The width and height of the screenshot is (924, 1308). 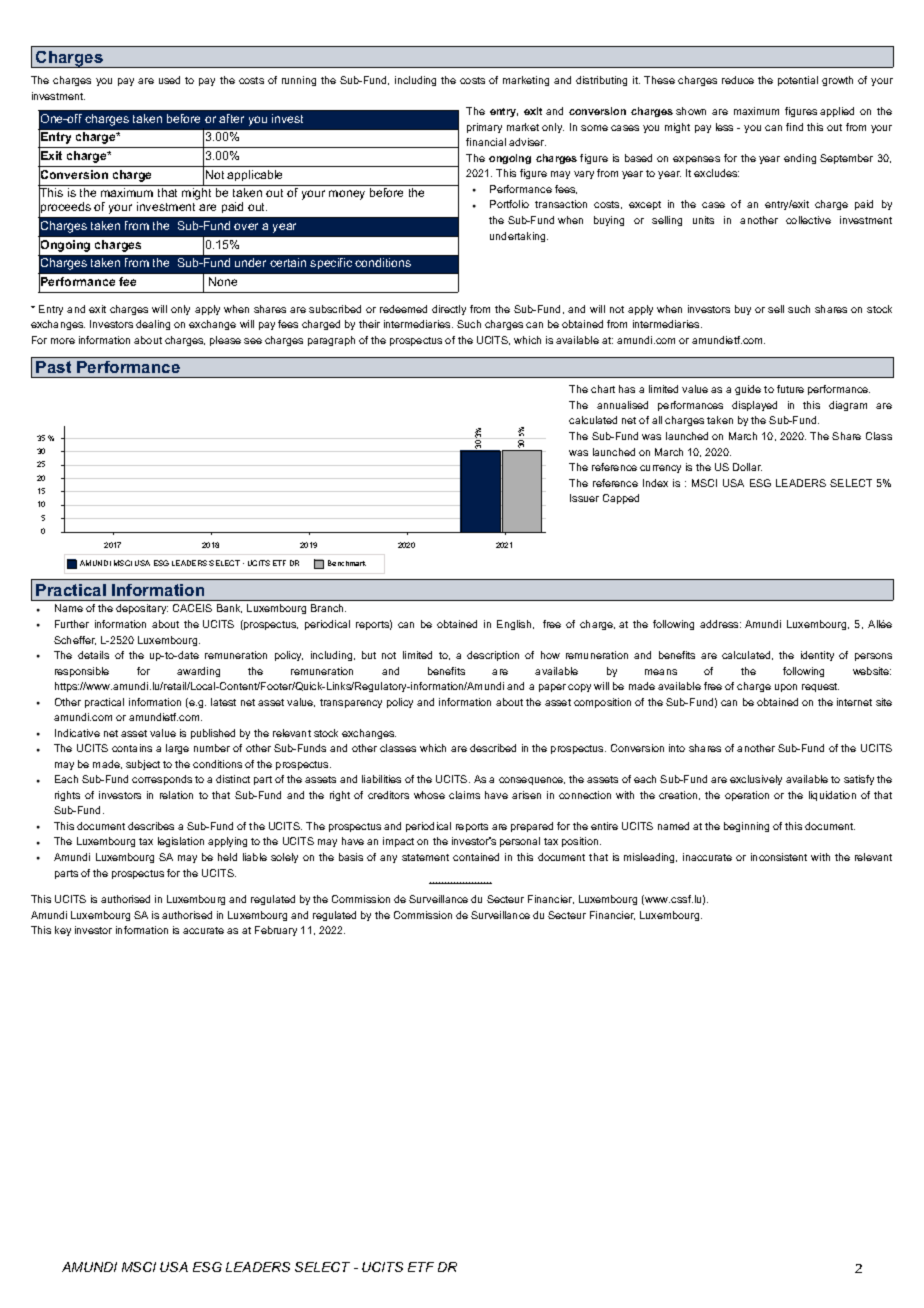 What do you see at coordinates (169, 80) in the screenshot?
I see `used` at bounding box center [169, 80].
